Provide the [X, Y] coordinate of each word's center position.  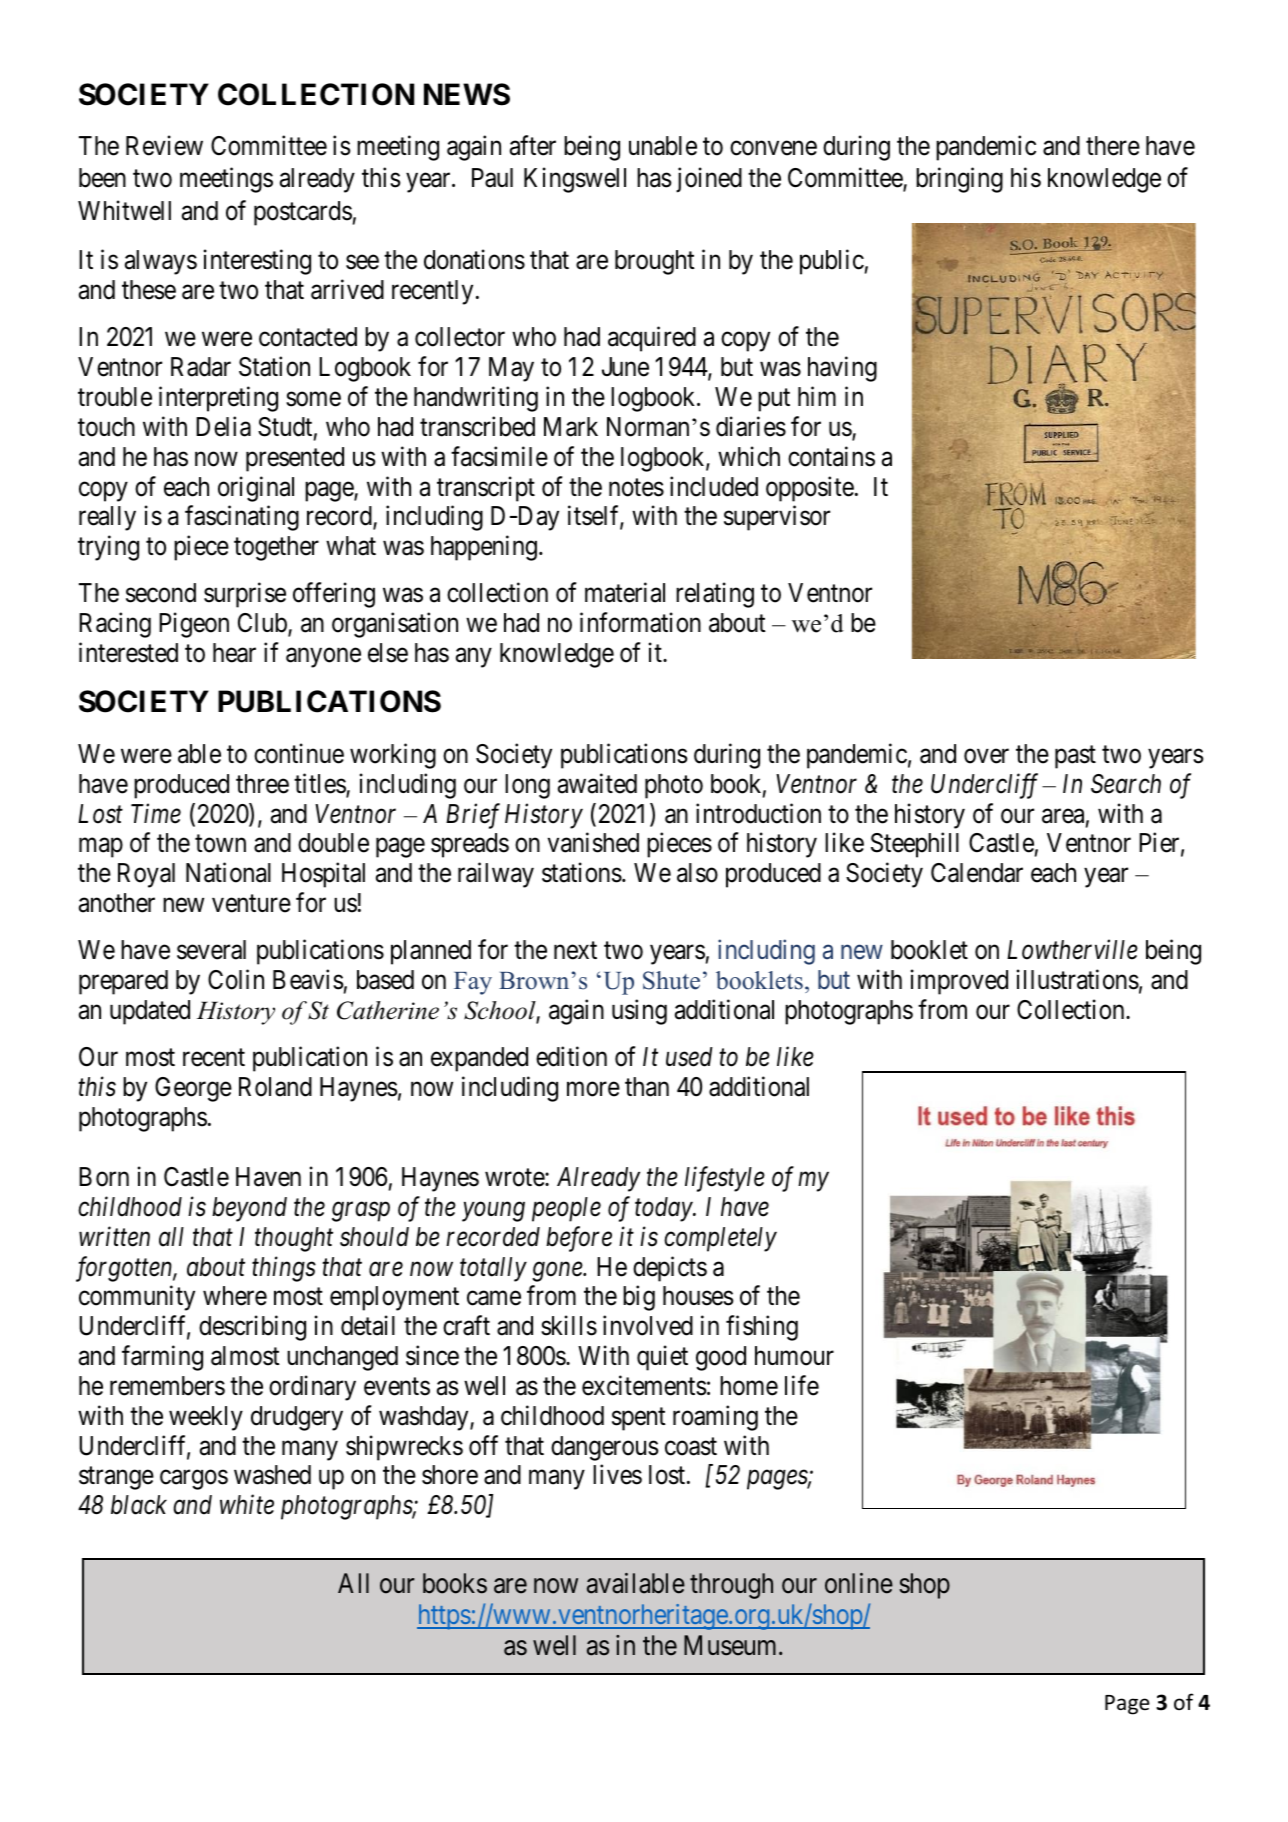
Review [164, 145]
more [593, 1089]
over [986, 756]
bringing [959, 180]
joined [709, 180]
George [193, 1089]
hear [234, 653]
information [640, 623]
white [247, 1505]
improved [959, 982]
